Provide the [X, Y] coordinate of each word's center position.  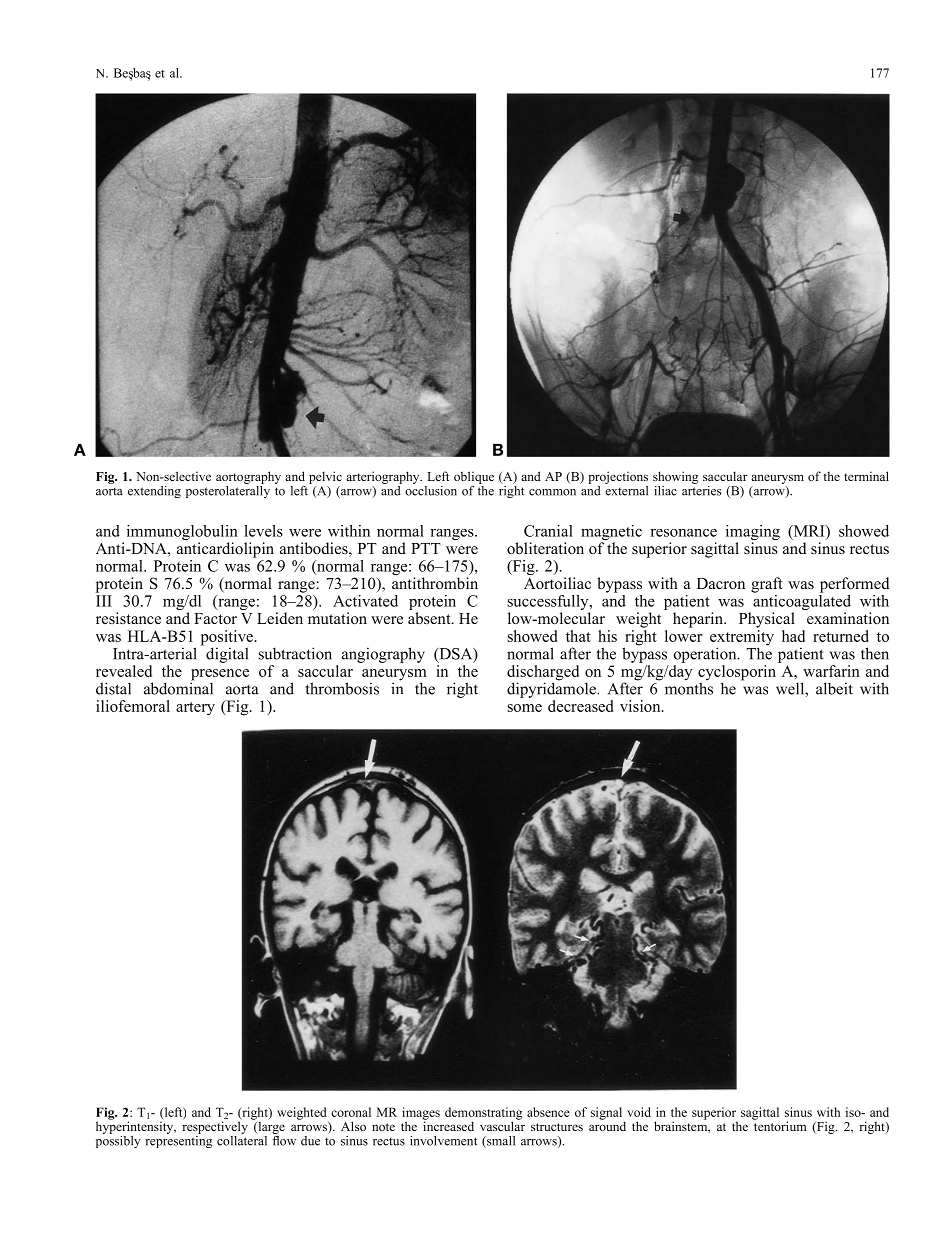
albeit [834, 688]
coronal [351, 1112]
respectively [215, 1126]
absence [548, 1112]
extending [154, 492]
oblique [474, 477]
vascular [502, 1125]
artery [195, 709]
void [639, 1112]
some [524, 708]
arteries [702, 489]
